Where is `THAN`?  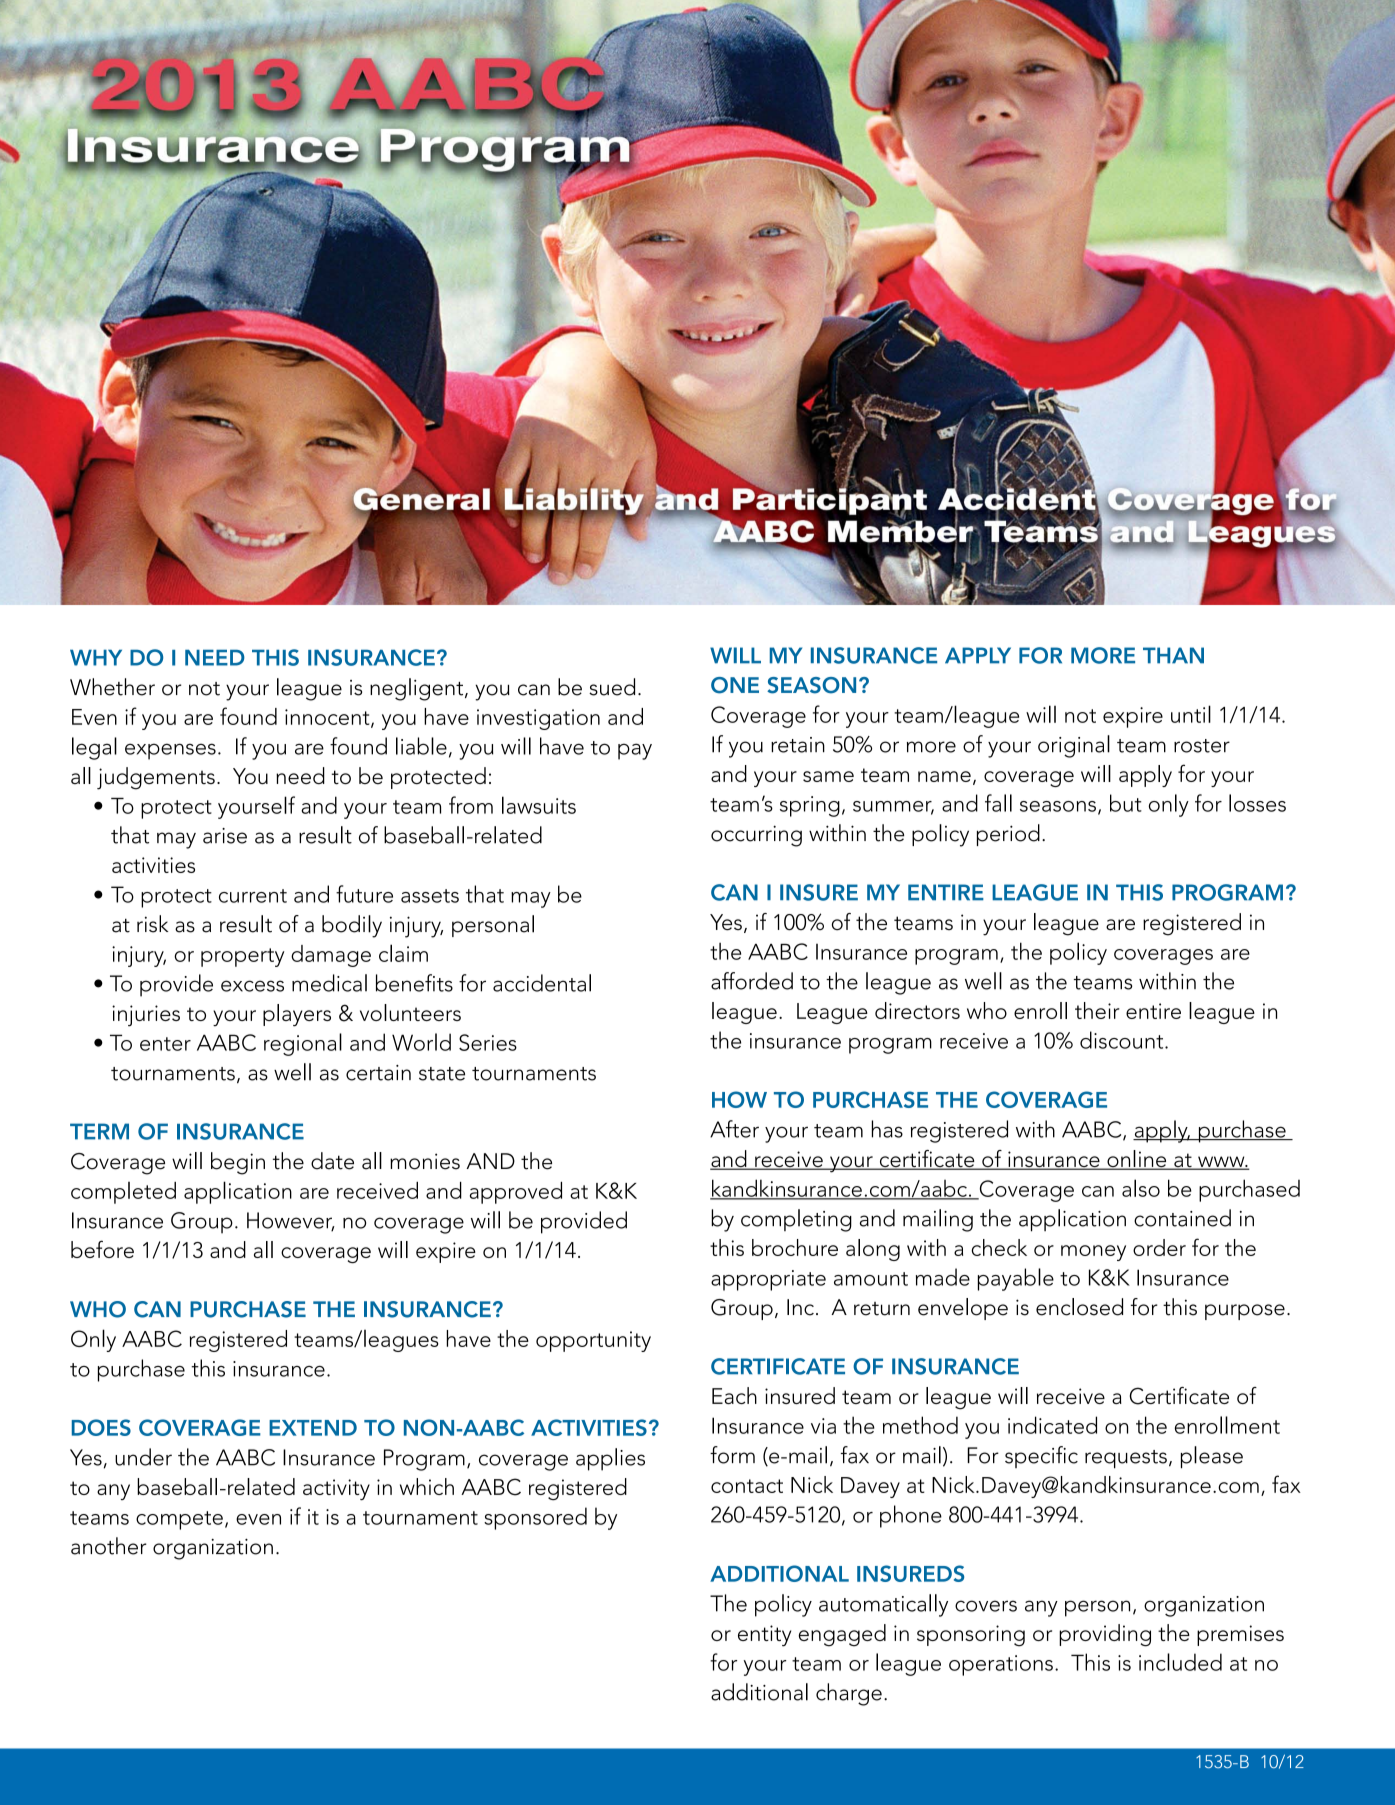 THAN is located at coordinates (1173, 655).
